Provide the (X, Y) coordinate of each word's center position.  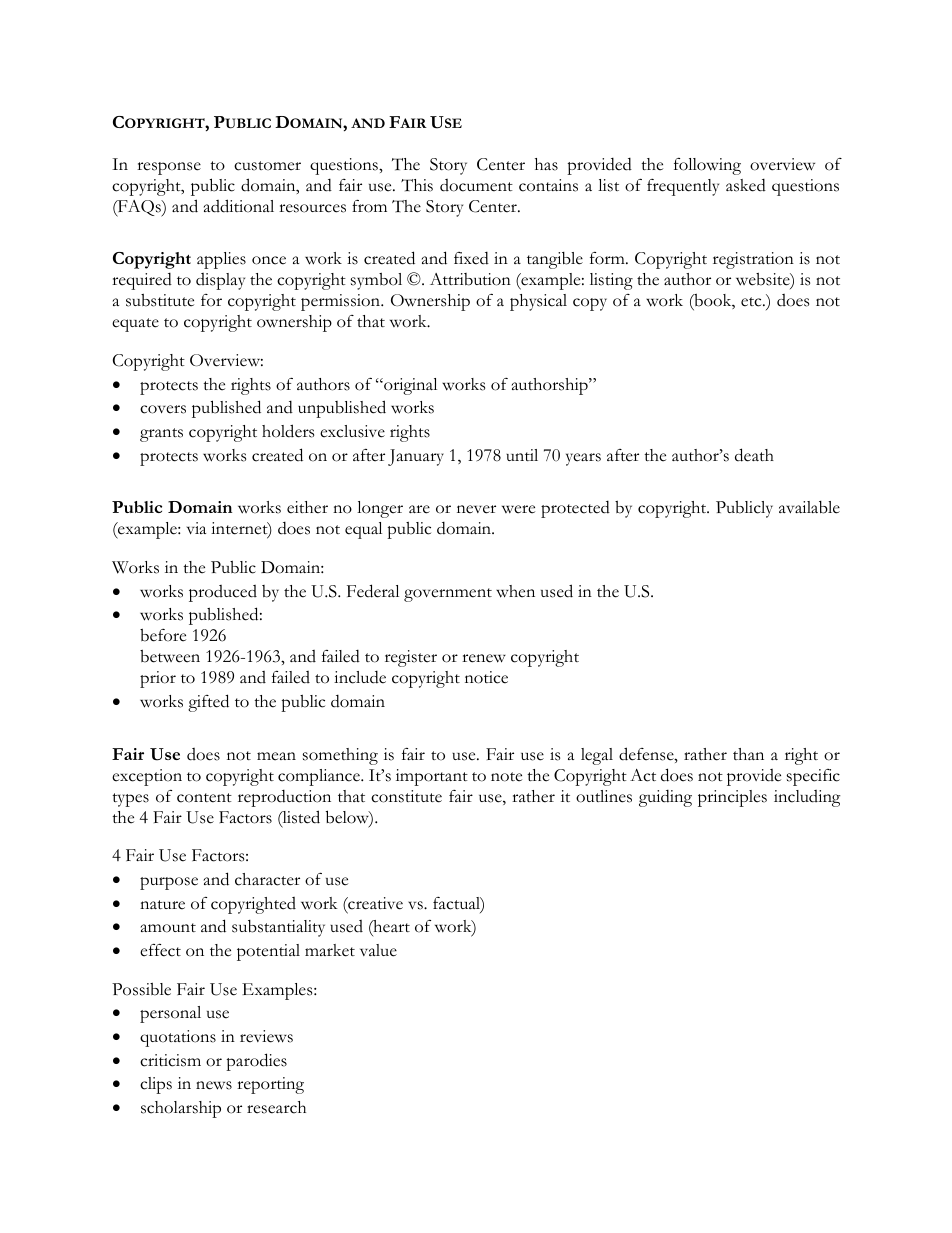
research (276, 1107)
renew (484, 658)
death (754, 455)
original (409, 386)
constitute (406, 796)
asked (746, 185)
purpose (169, 883)
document (476, 185)
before (163, 635)
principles (732, 798)
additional (239, 206)
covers (163, 409)
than (748, 754)
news (214, 1085)
